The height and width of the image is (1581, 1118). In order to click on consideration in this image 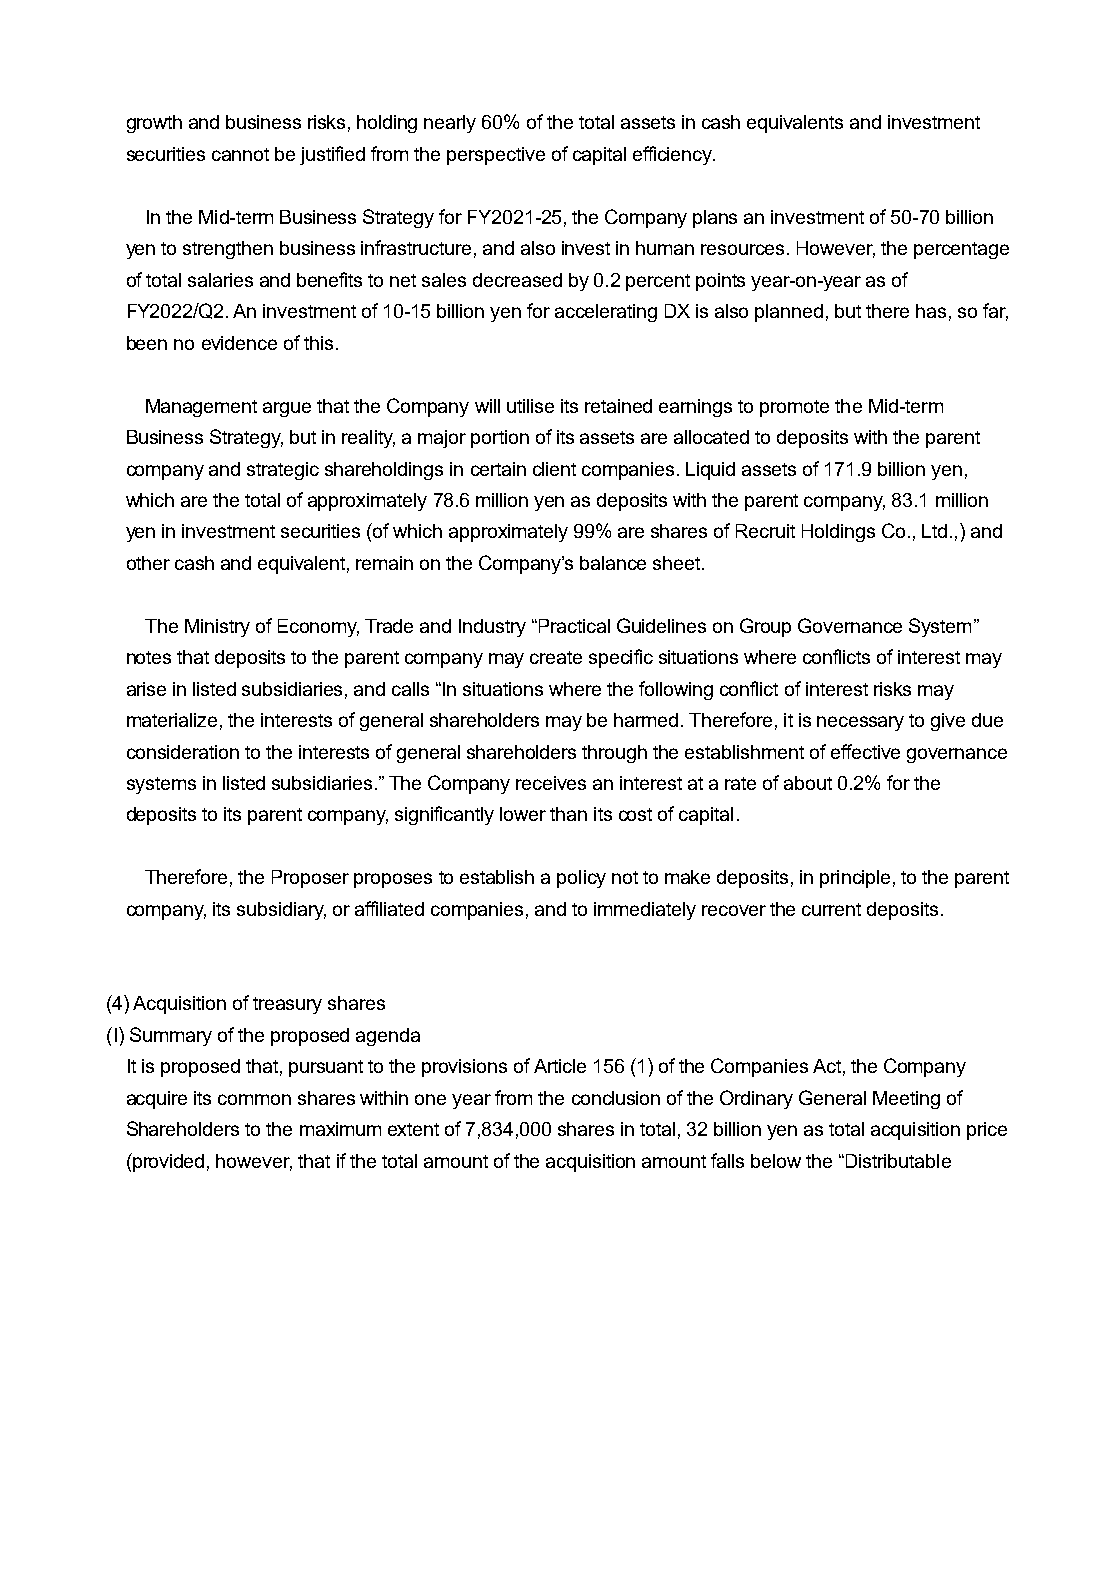, I will do `click(183, 752)`.
